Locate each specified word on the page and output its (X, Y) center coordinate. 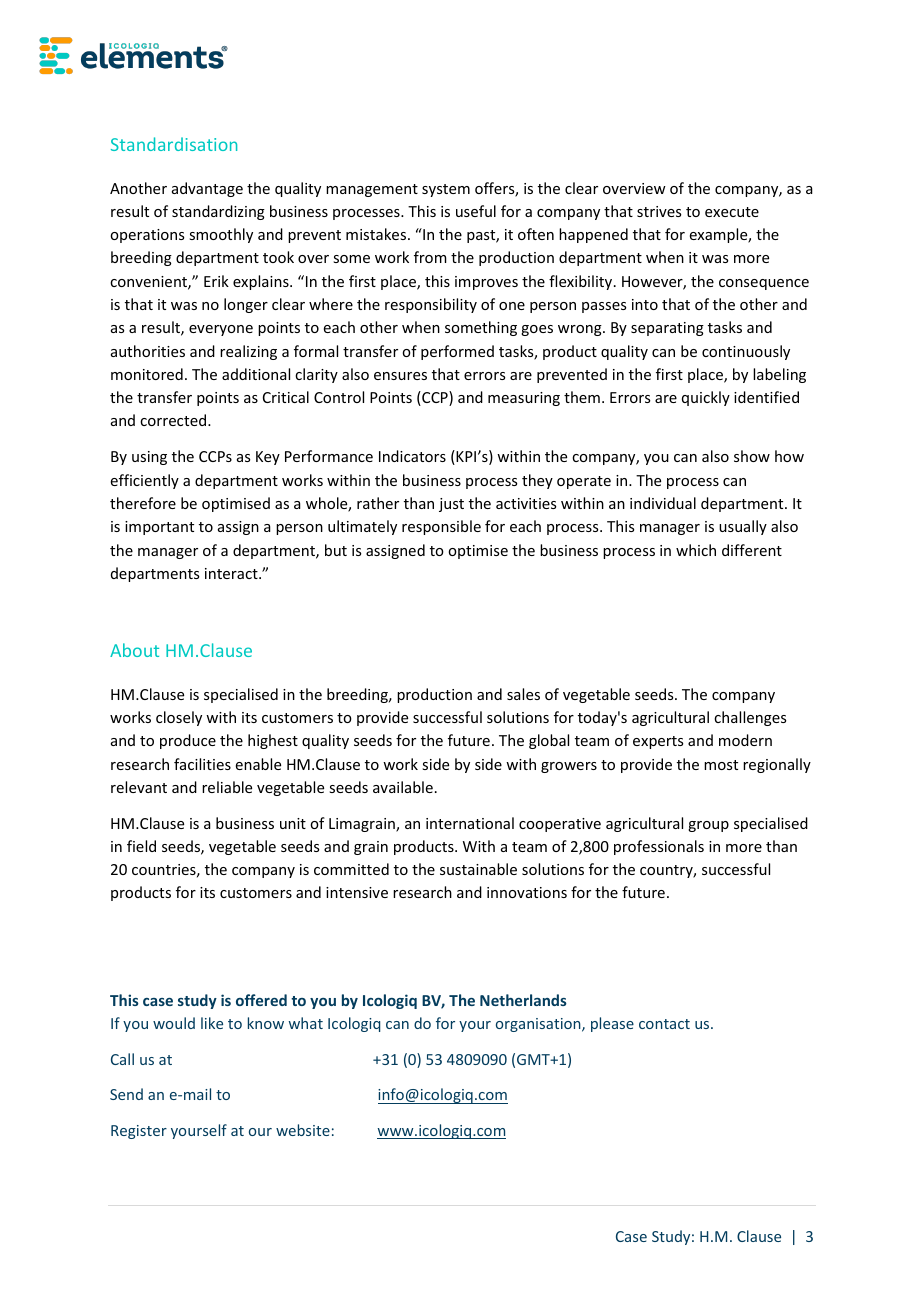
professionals (659, 847)
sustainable (478, 869)
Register (139, 1132)
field (141, 846)
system (446, 190)
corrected (174, 420)
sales (523, 694)
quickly (706, 398)
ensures (400, 376)
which (696, 550)
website (303, 1130)
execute (732, 212)
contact (664, 1024)
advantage (207, 189)
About (134, 650)
